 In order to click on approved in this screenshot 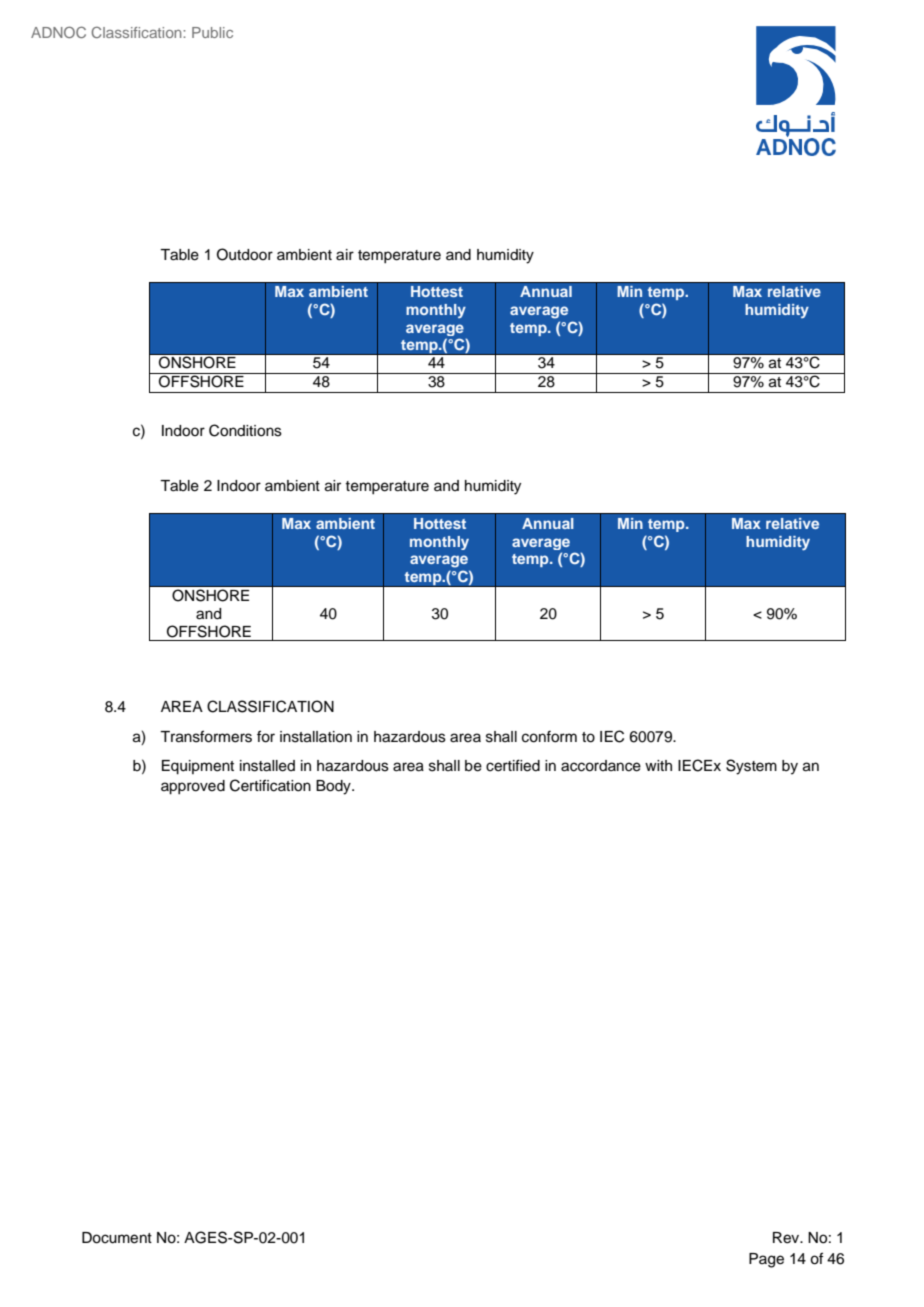, I will do `click(193, 787)`.
